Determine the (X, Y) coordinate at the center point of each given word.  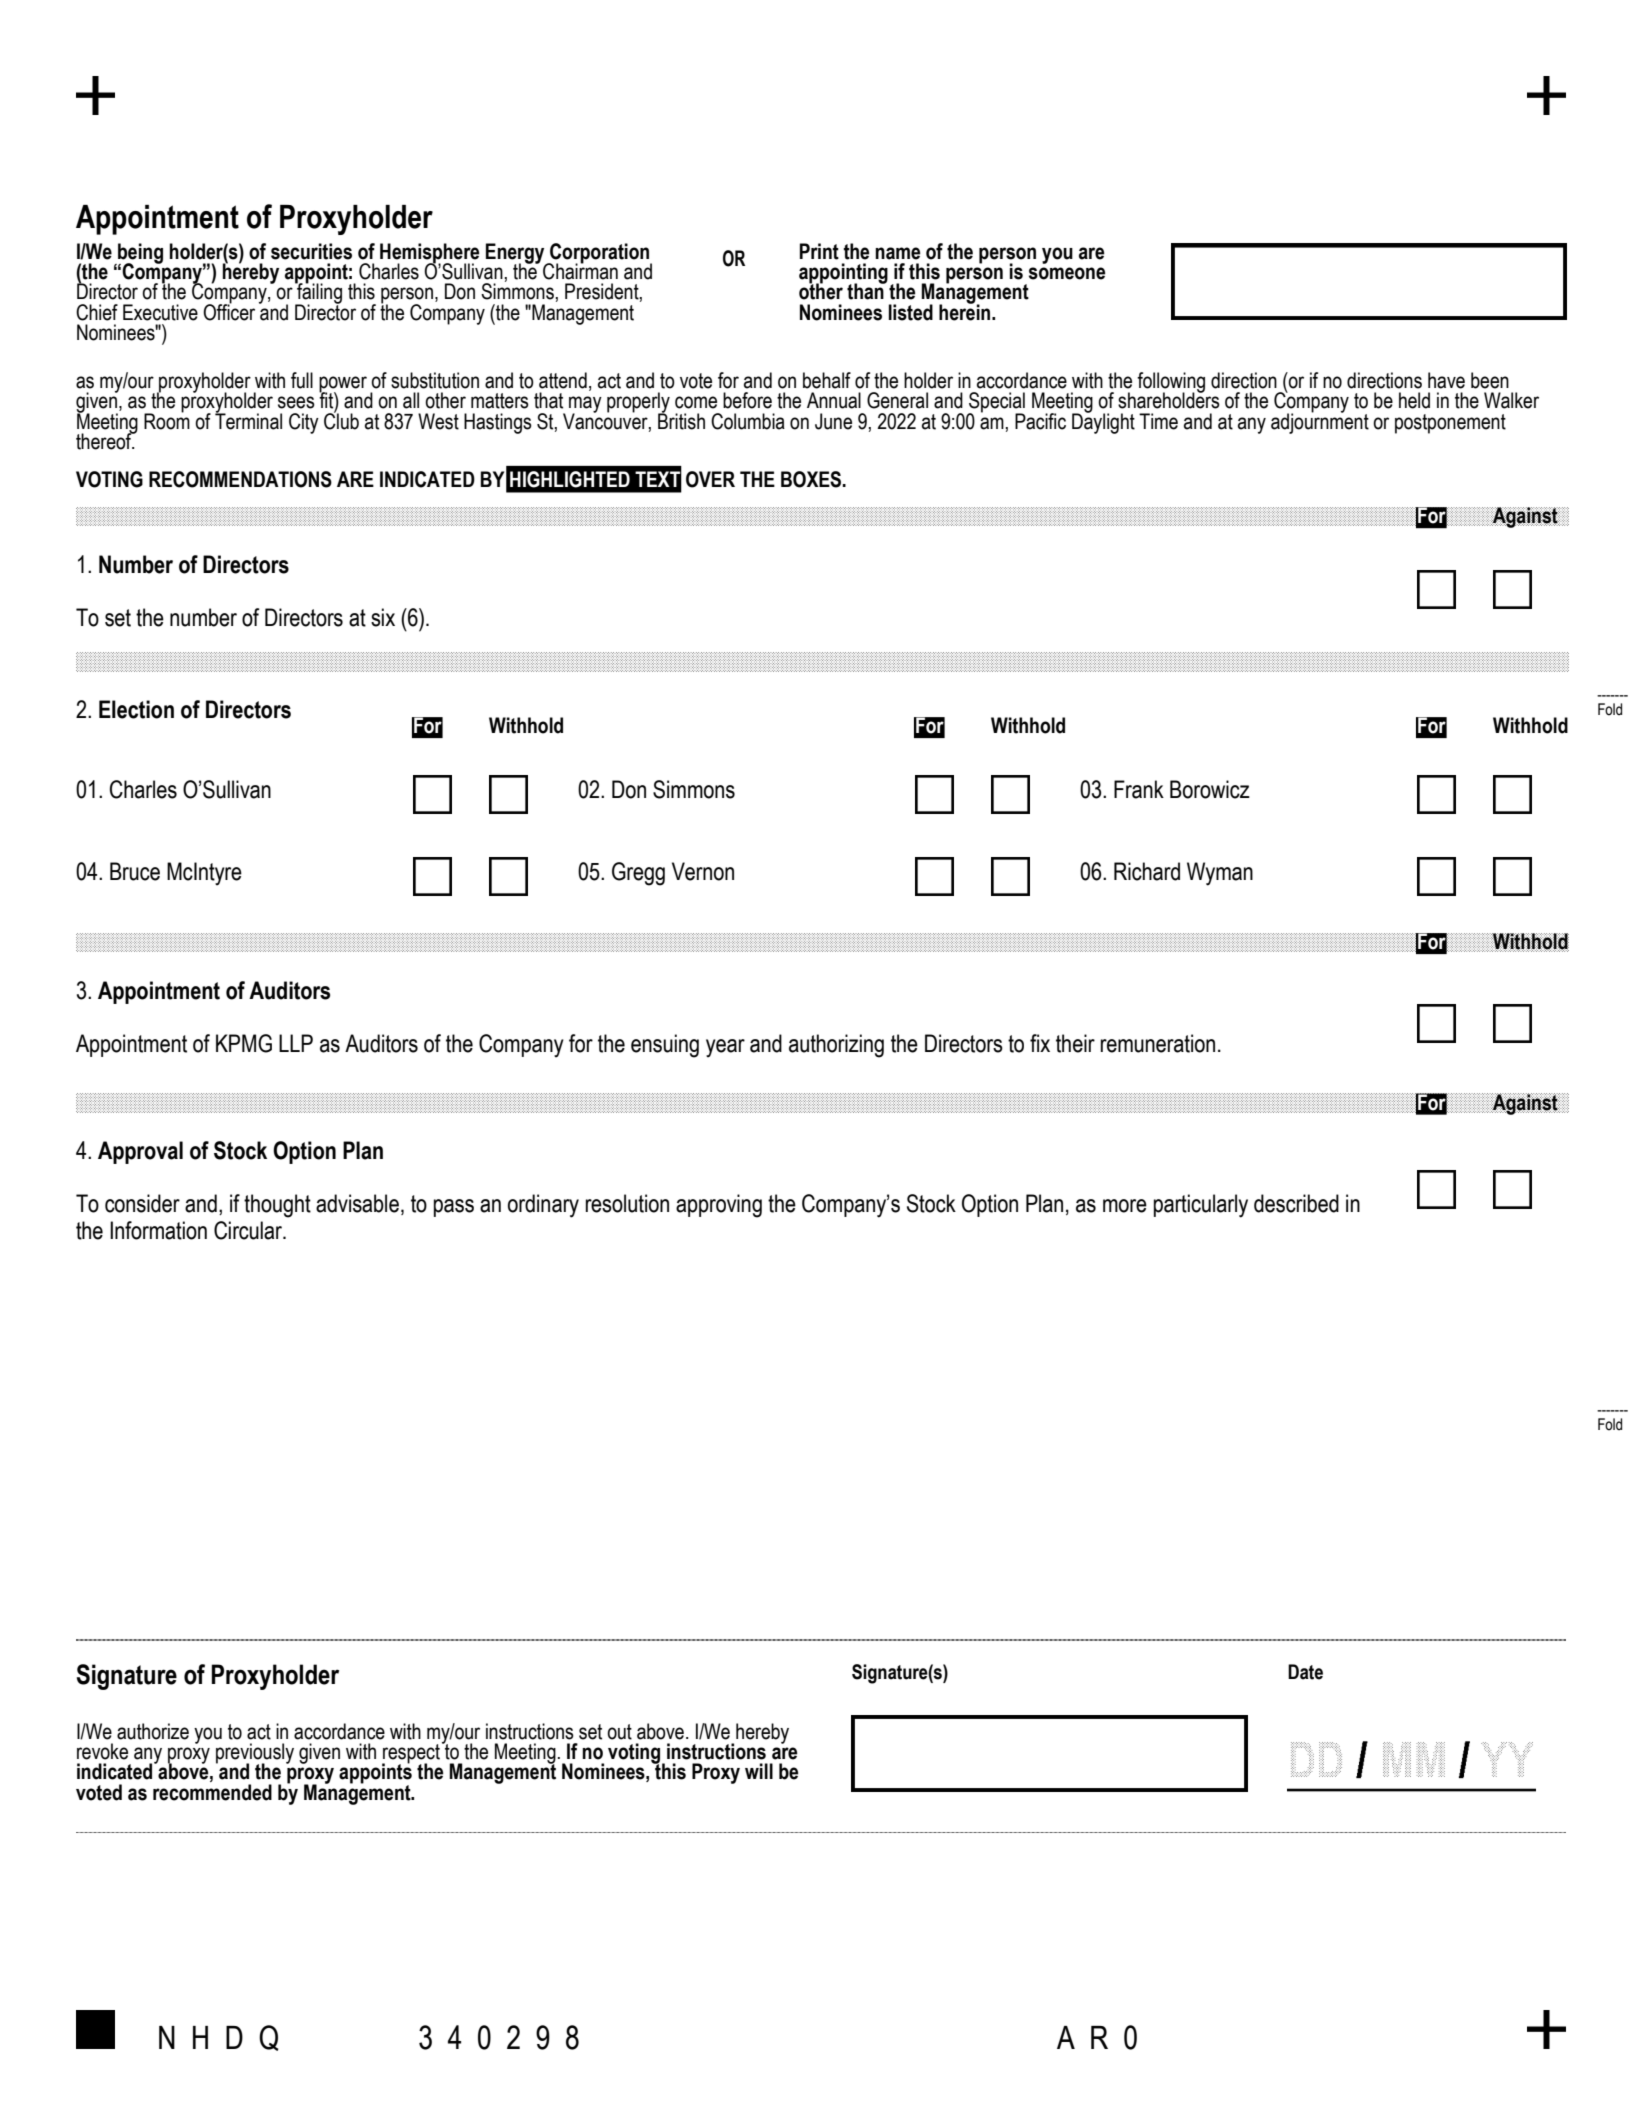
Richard (1147, 871)
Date (1305, 1672)
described (1296, 1203)
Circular (249, 1230)
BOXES (812, 479)
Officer (229, 311)
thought (277, 1206)
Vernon (703, 871)
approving (719, 1206)
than (866, 290)
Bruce (135, 871)
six (383, 617)
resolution (627, 1203)
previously (255, 1754)
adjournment (1320, 422)
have (1446, 380)
